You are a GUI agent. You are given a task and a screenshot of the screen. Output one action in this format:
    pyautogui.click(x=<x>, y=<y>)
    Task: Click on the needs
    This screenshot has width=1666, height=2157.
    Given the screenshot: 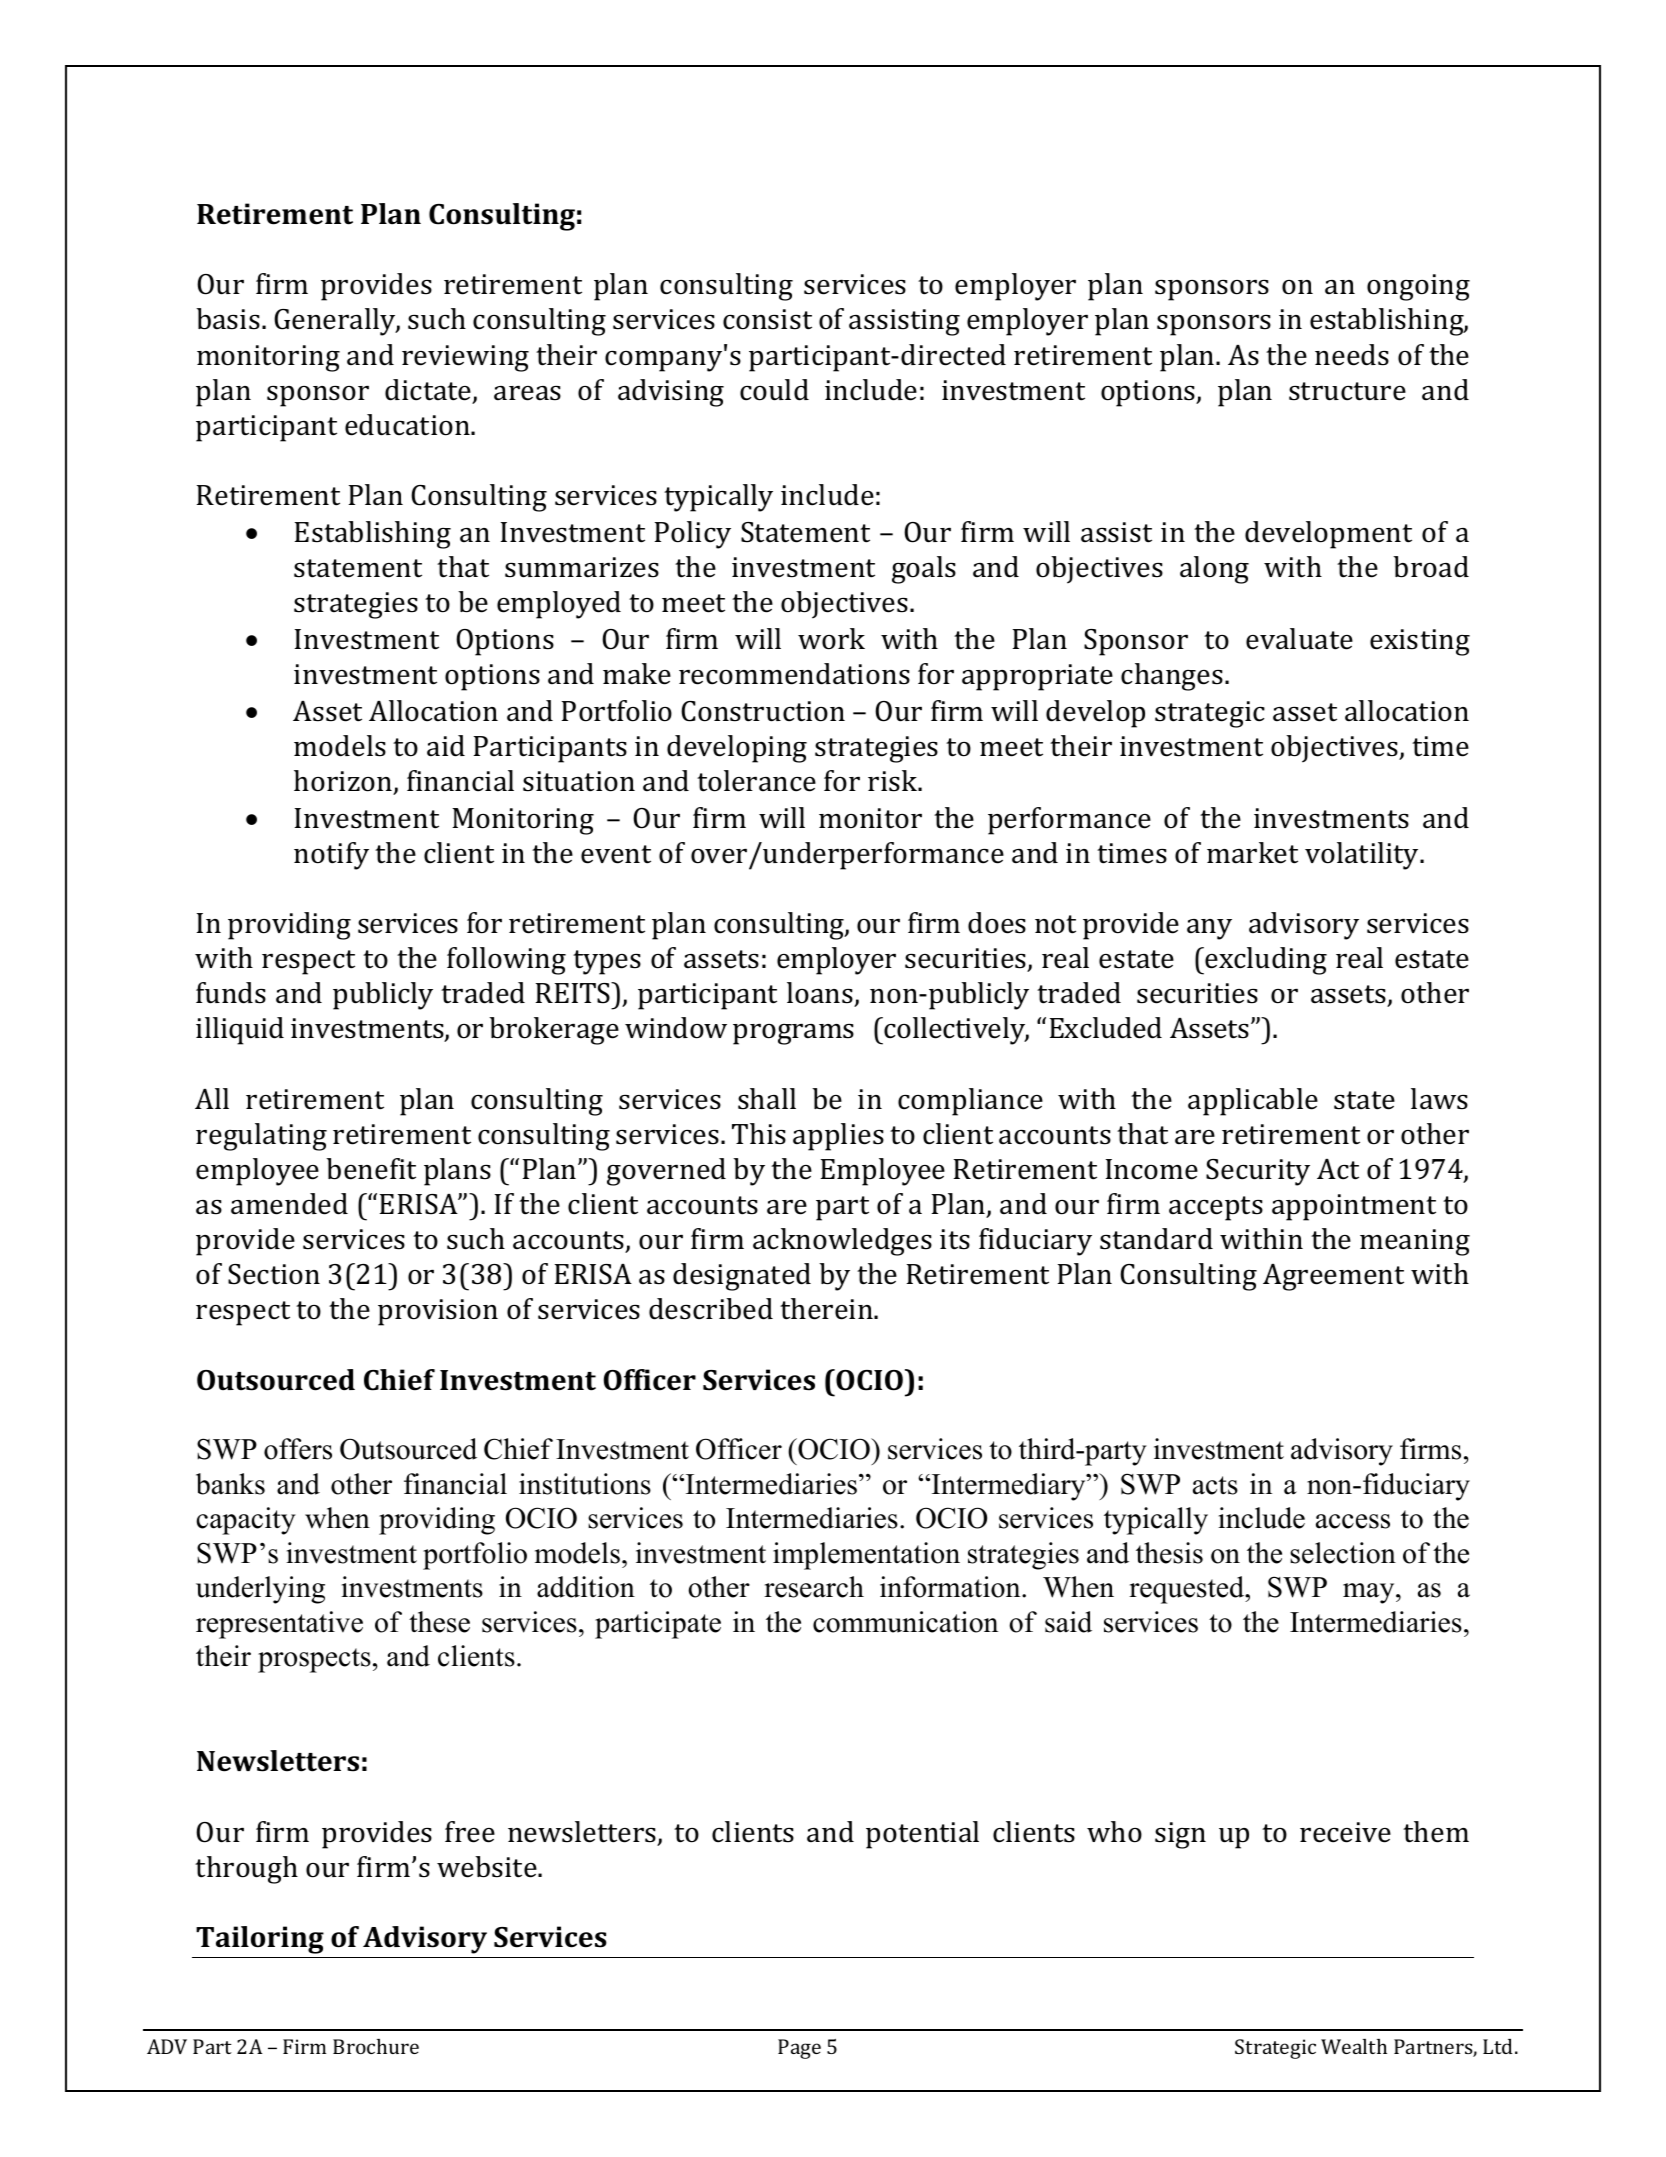 What is the action you would take?
    pyautogui.click(x=1352, y=355)
